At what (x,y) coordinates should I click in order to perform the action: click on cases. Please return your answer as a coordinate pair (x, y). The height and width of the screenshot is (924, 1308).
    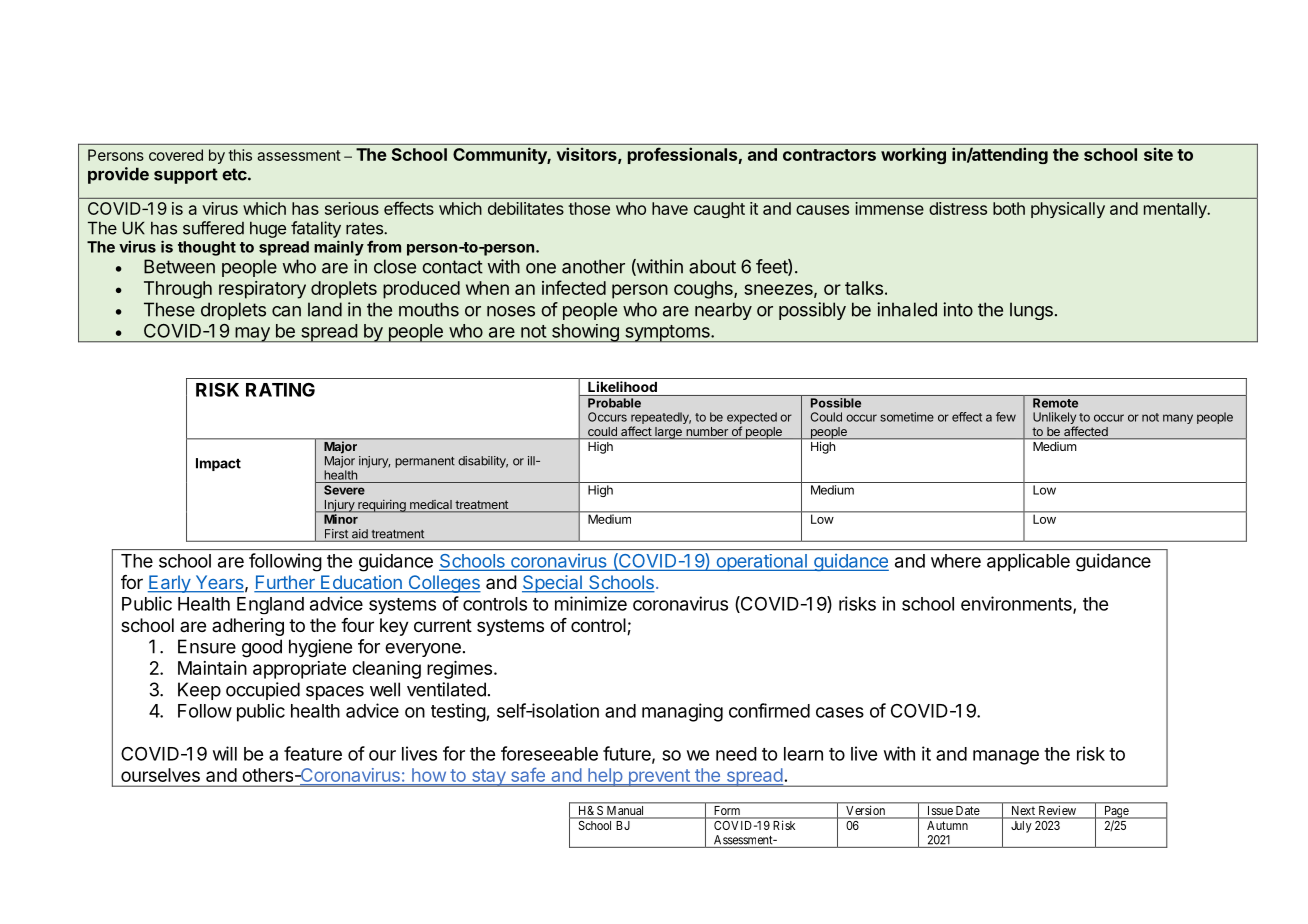
    Looking at the image, I should click on (840, 712).
